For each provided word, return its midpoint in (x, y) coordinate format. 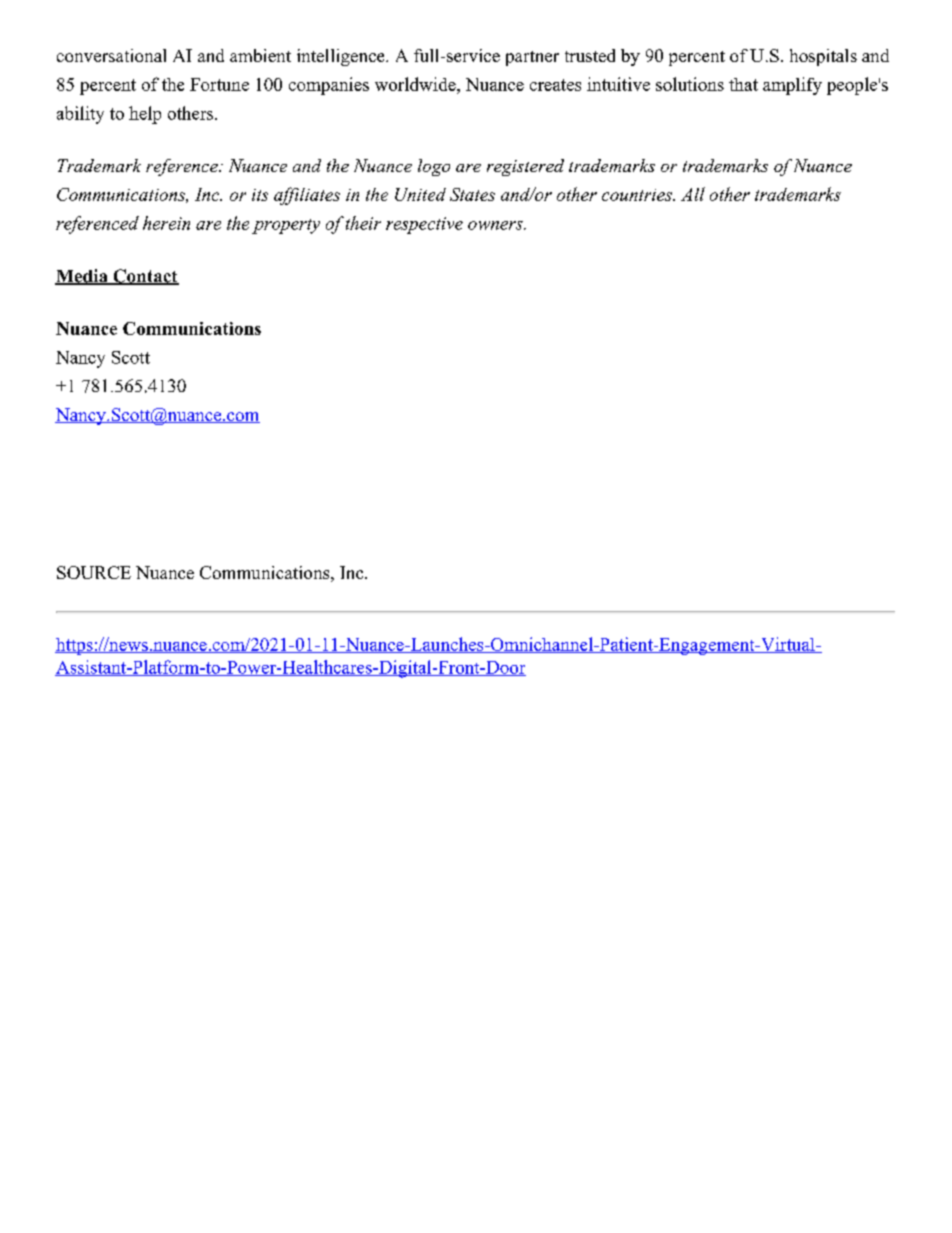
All (693, 194)
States (472, 194)
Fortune (219, 84)
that (743, 84)
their (363, 223)
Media (82, 277)
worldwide (416, 84)
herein (166, 223)
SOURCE (94, 572)
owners (496, 225)
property (286, 226)
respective (424, 225)
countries (638, 195)
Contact (145, 277)
